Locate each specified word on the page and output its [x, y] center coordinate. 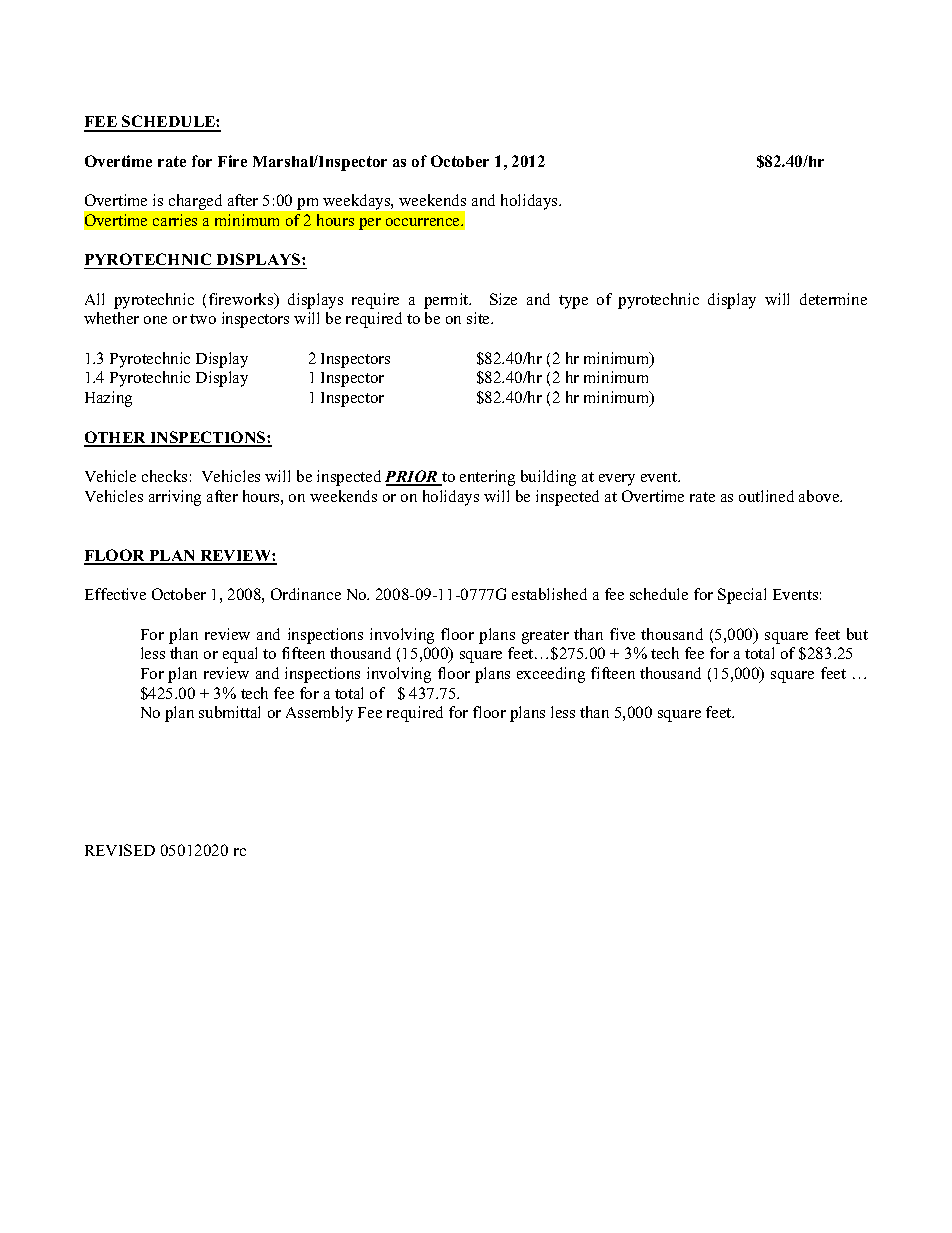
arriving [175, 498]
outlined [766, 496]
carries [175, 220]
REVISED [120, 850]
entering [487, 478]
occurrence [424, 222]
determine [833, 299]
